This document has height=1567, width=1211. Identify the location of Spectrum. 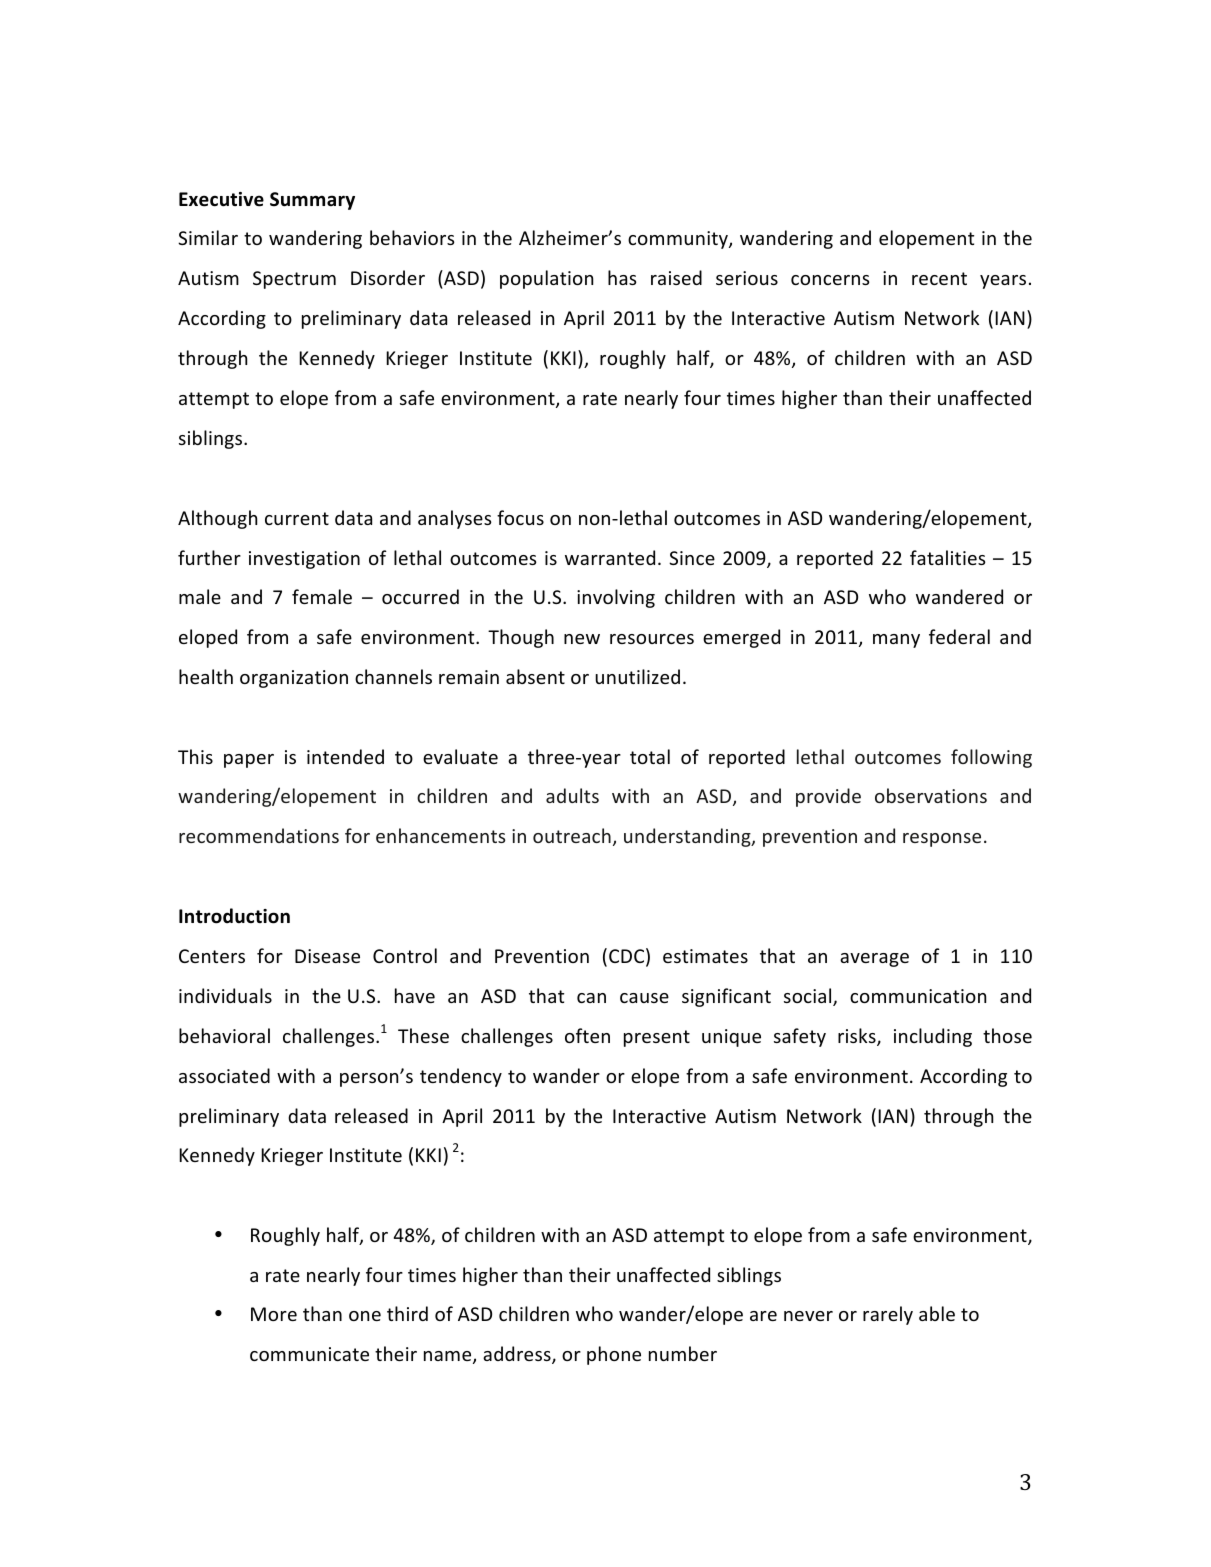
(294, 280).
